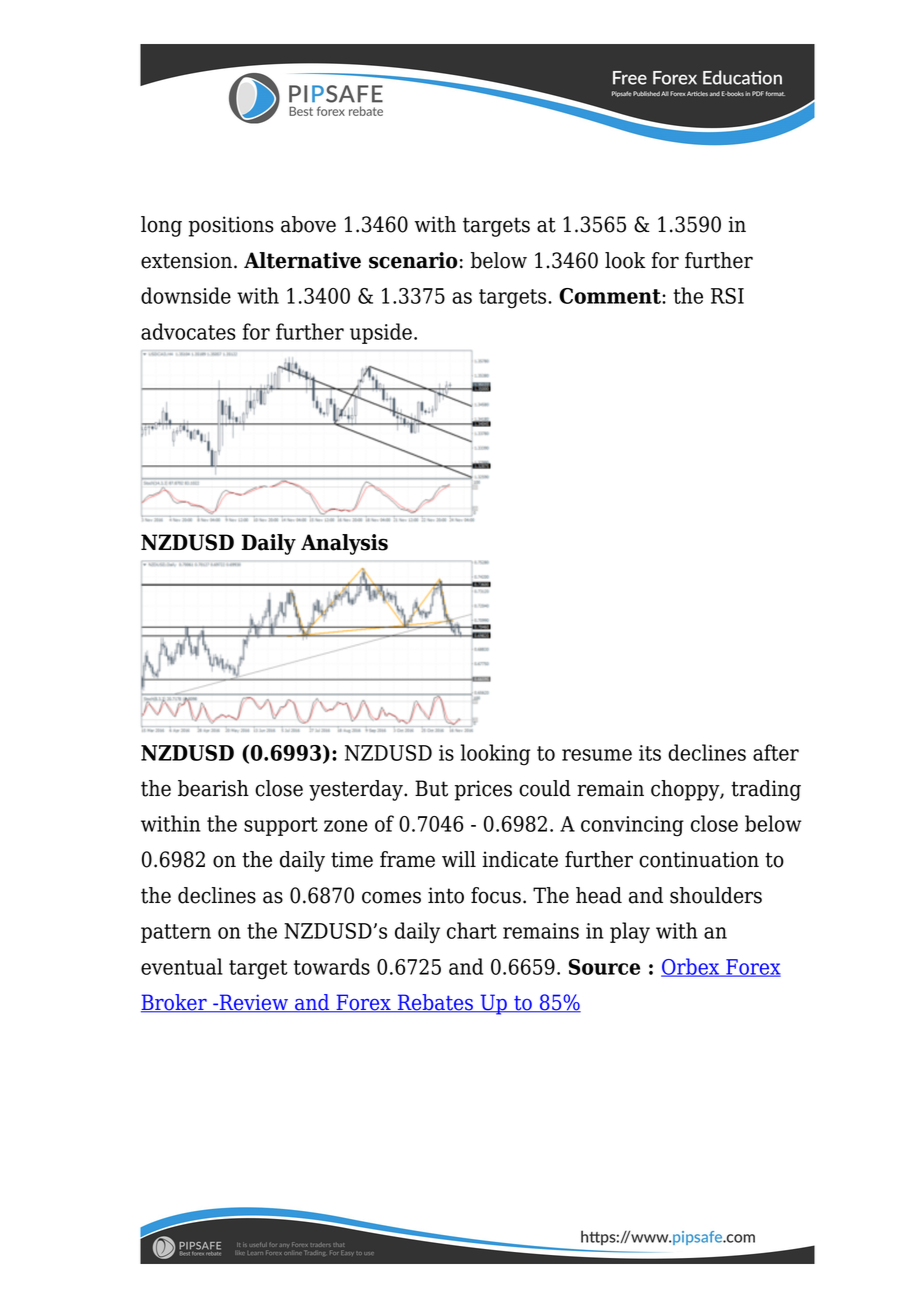  Describe the element at coordinates (727, 296) in the image. I see `RSI` at that location.
